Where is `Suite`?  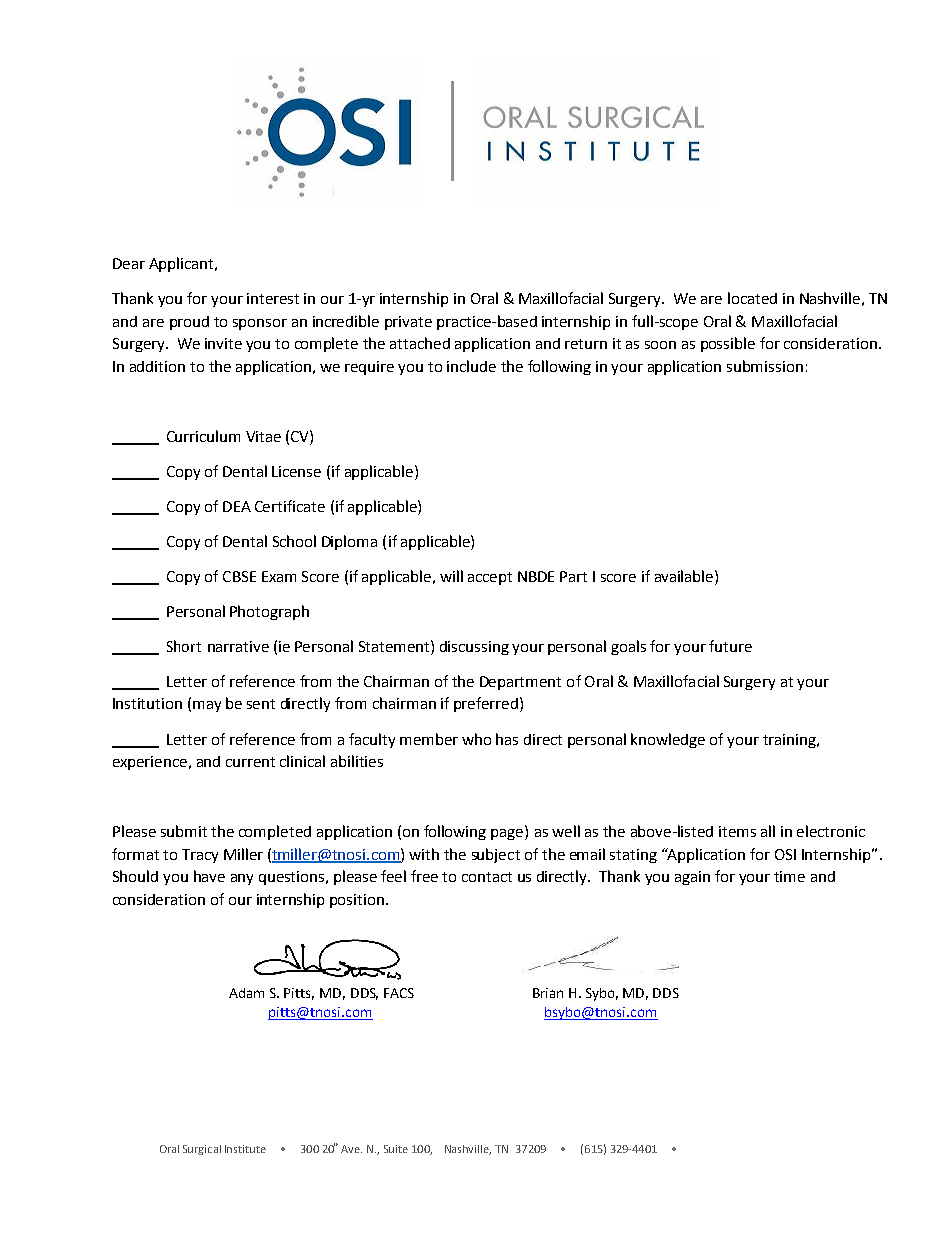 Suite is located at coordinates (396, 1149).
